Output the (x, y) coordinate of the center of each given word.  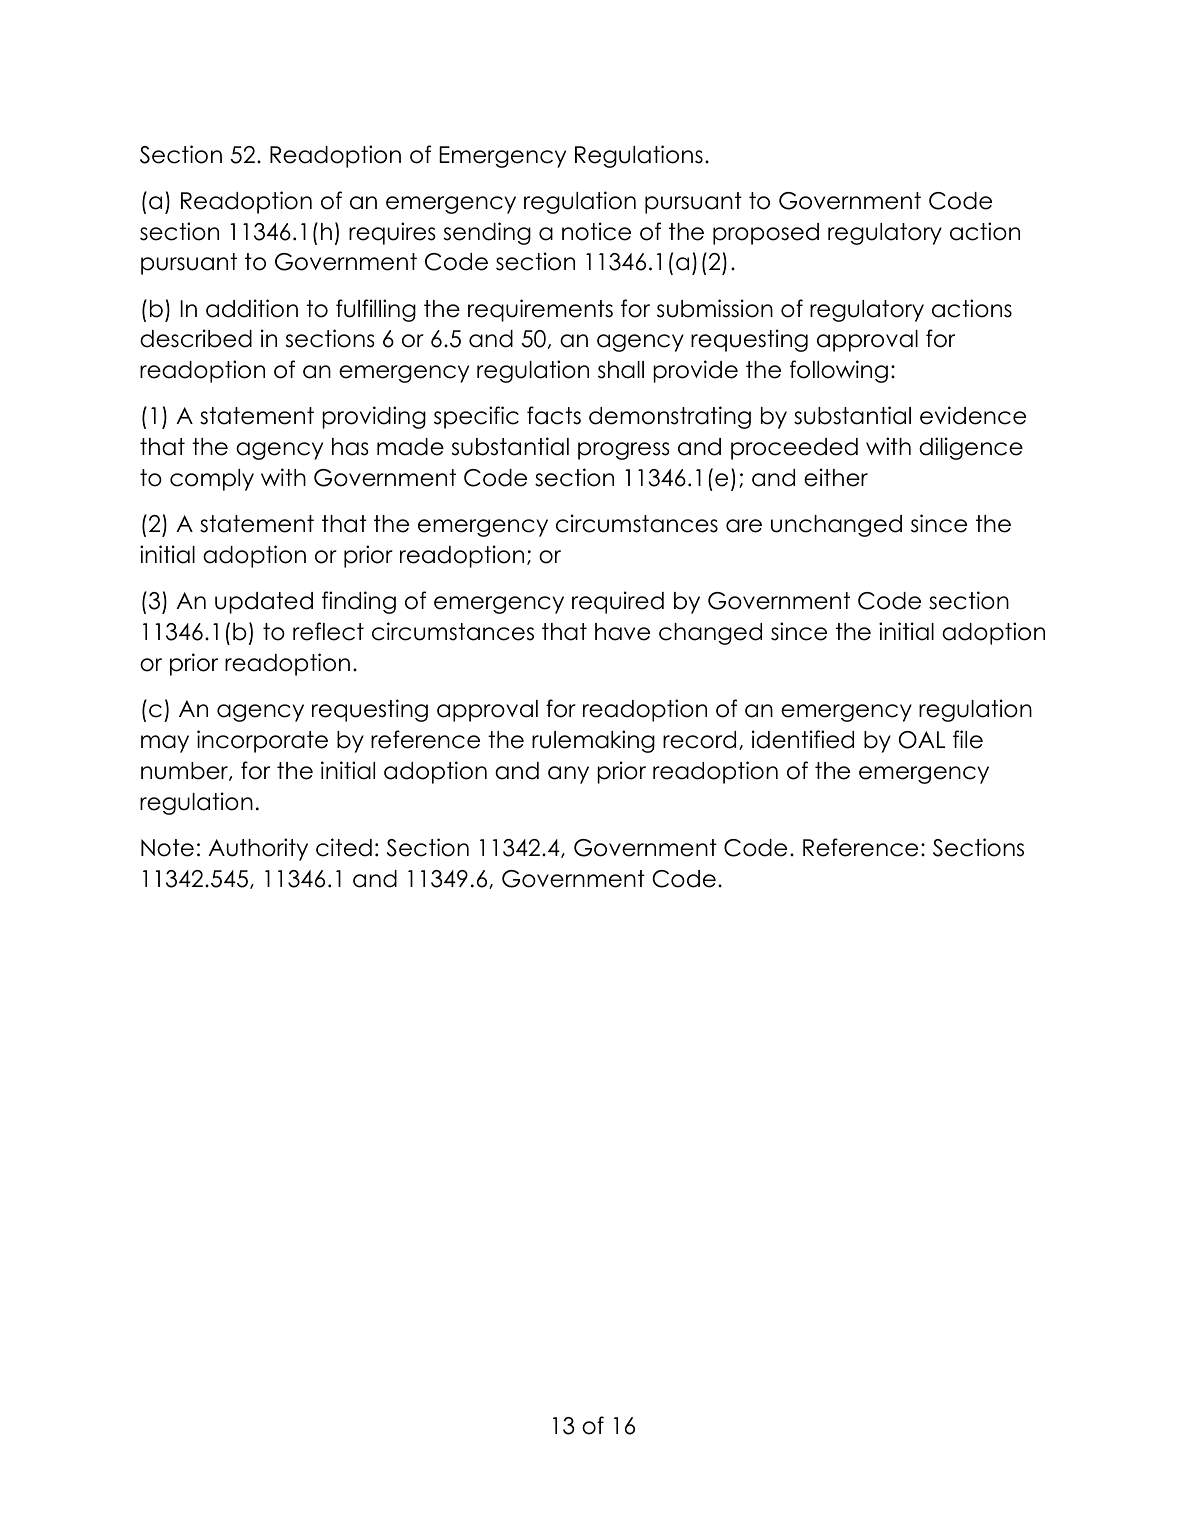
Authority (258, 849)
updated (264, 603)
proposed (766, 234)
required (618, 602)
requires (392, 233)
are (744, 526)
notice (596, 231)
